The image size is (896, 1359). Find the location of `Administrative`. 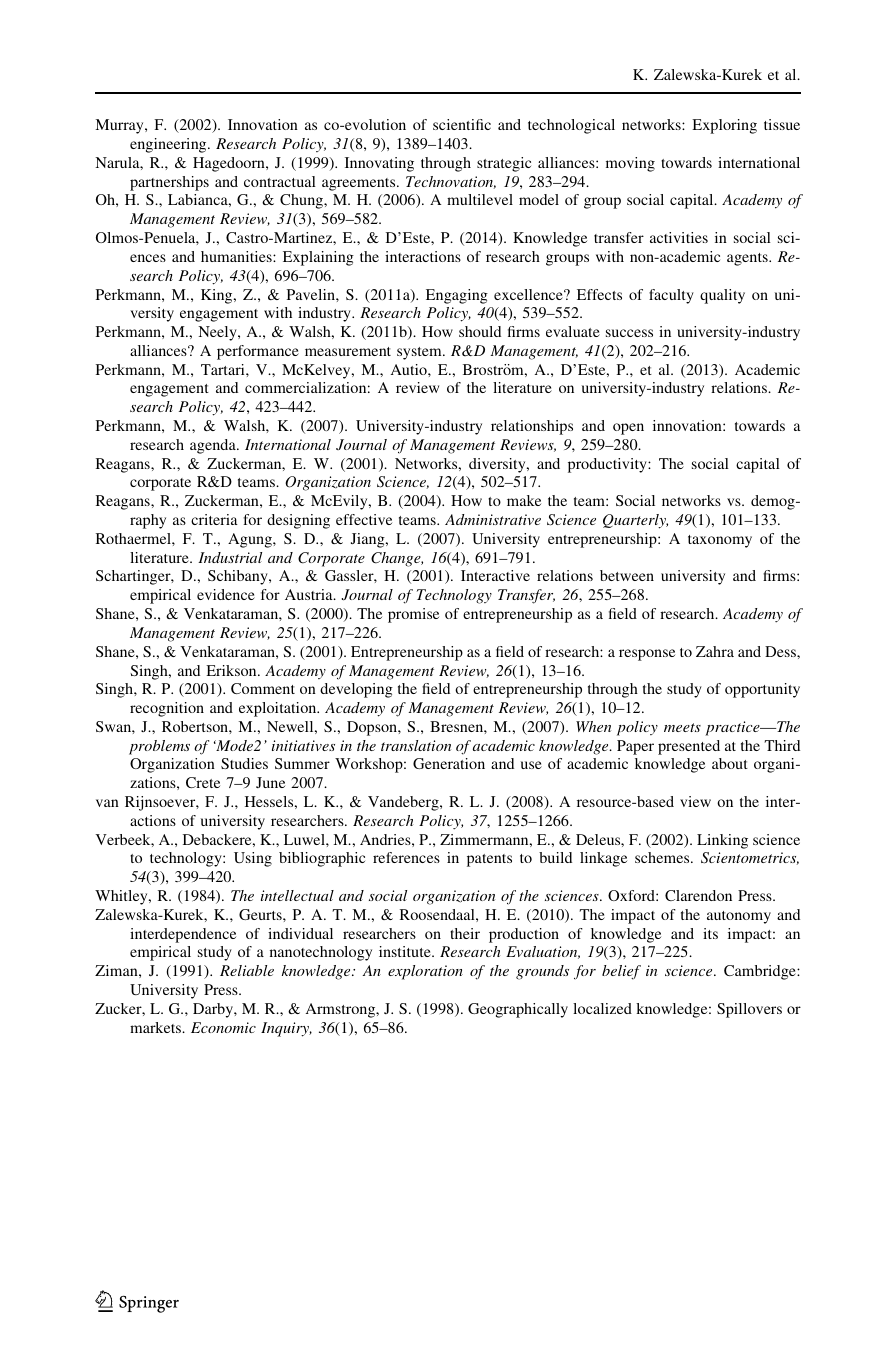

Administrative is located at coordinates (493, 519).
